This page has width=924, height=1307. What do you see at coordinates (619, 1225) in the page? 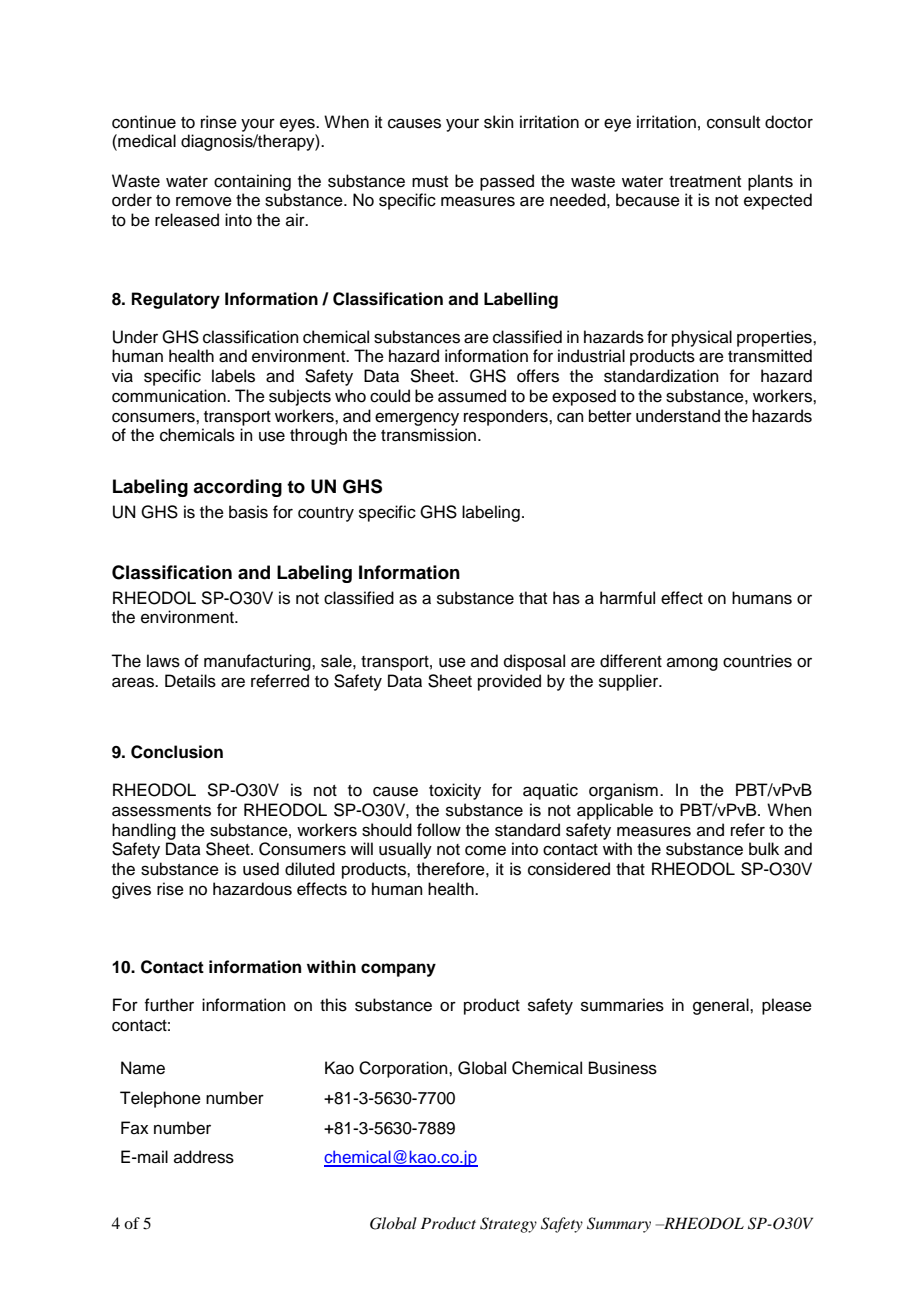
I see `Summary` at bounding box center [619, 1225].
